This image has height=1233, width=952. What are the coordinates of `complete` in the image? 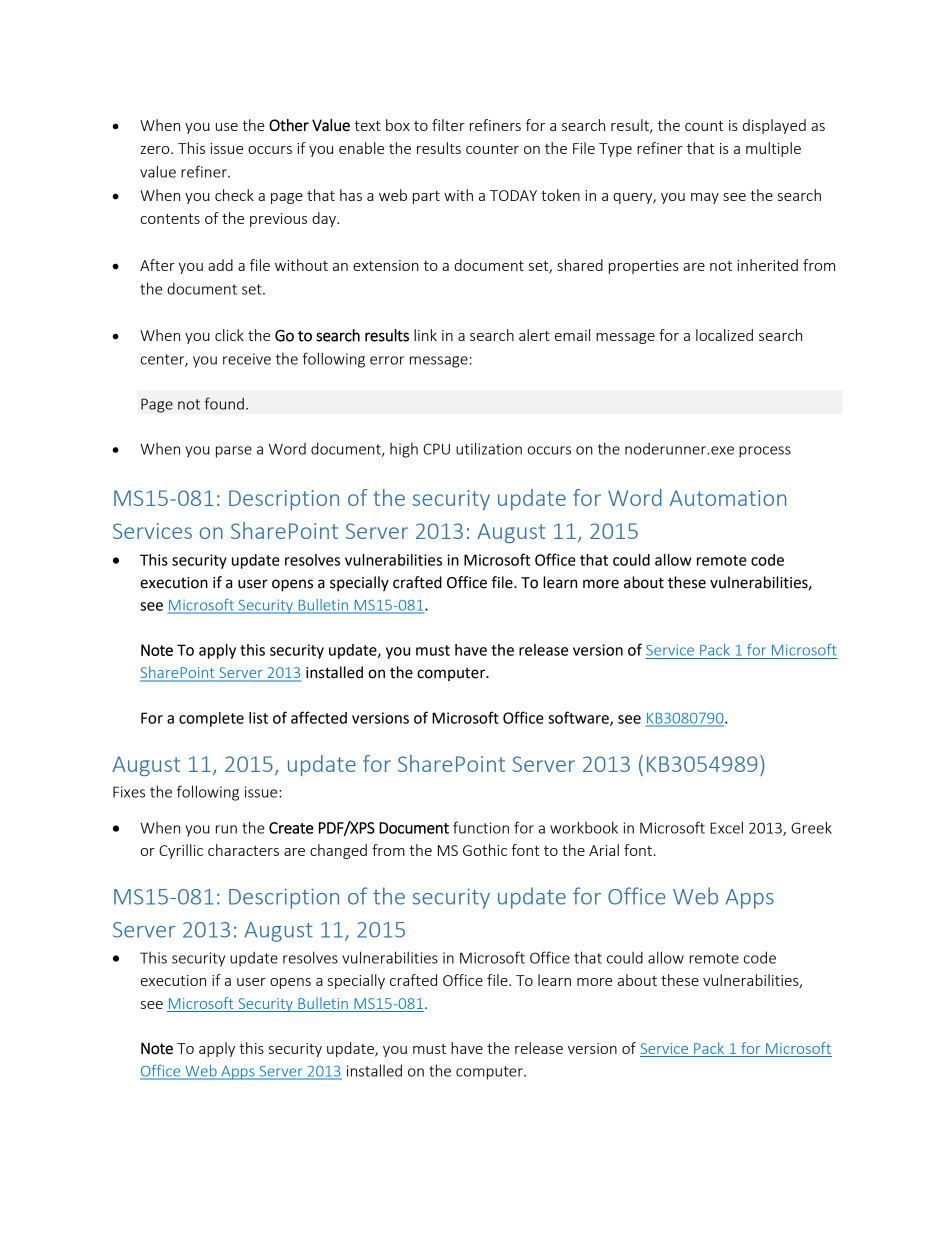 It's located at (211, 719).
